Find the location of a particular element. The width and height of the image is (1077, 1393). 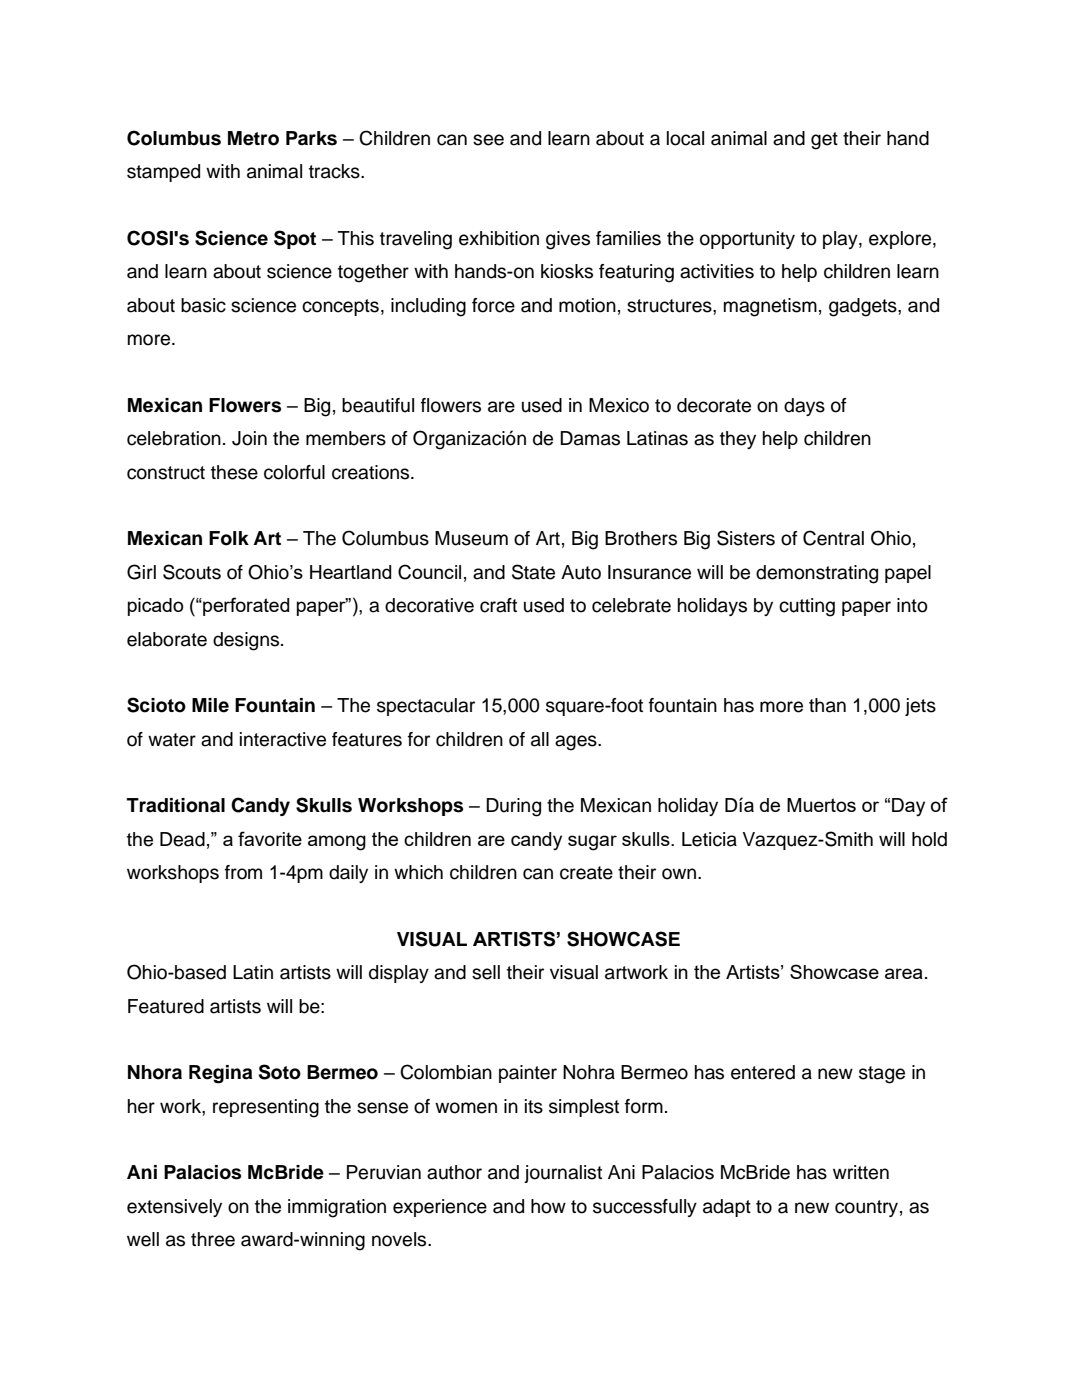

explore is located at coordinates (901, 240).
